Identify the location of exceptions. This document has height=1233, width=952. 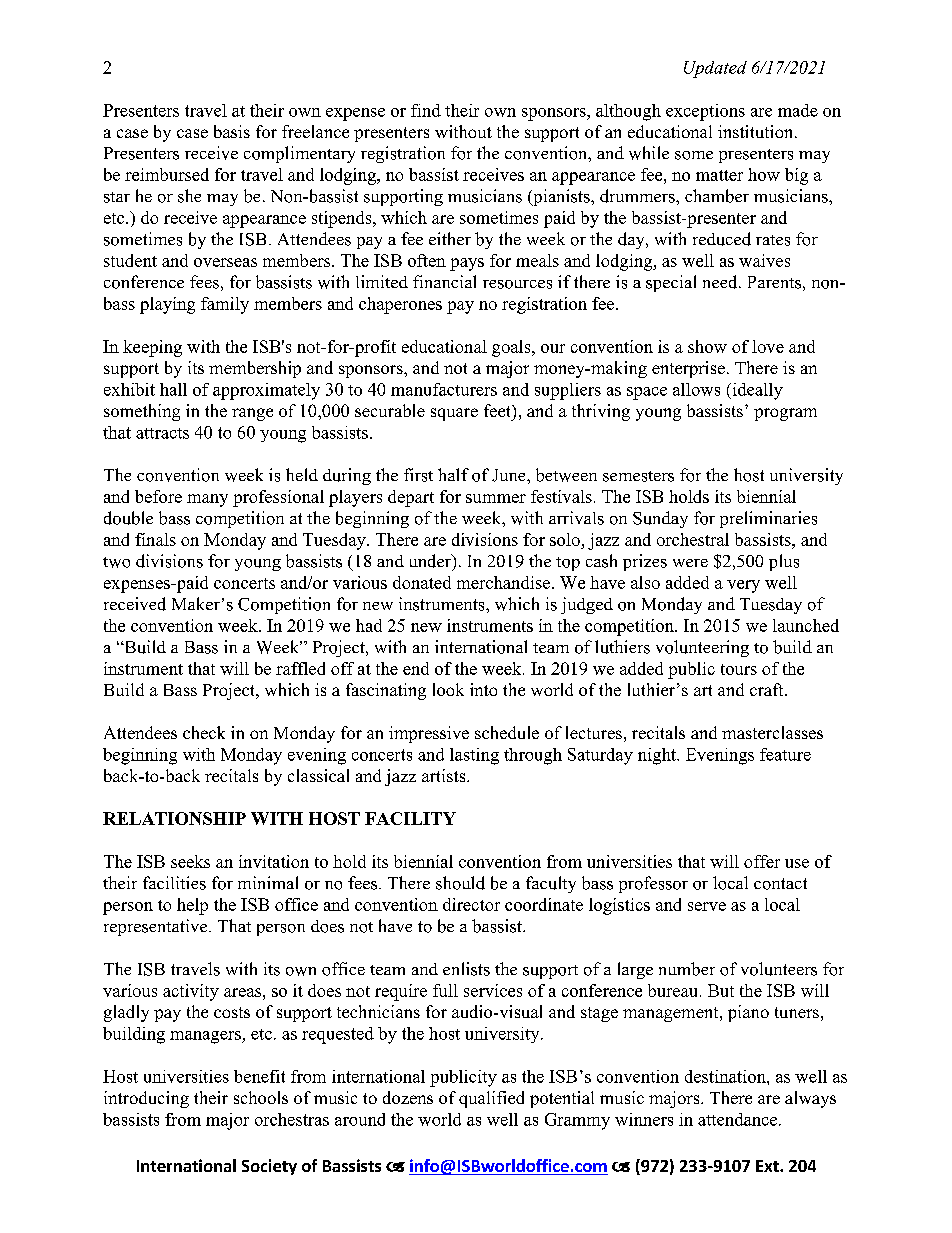
(705, 112).
